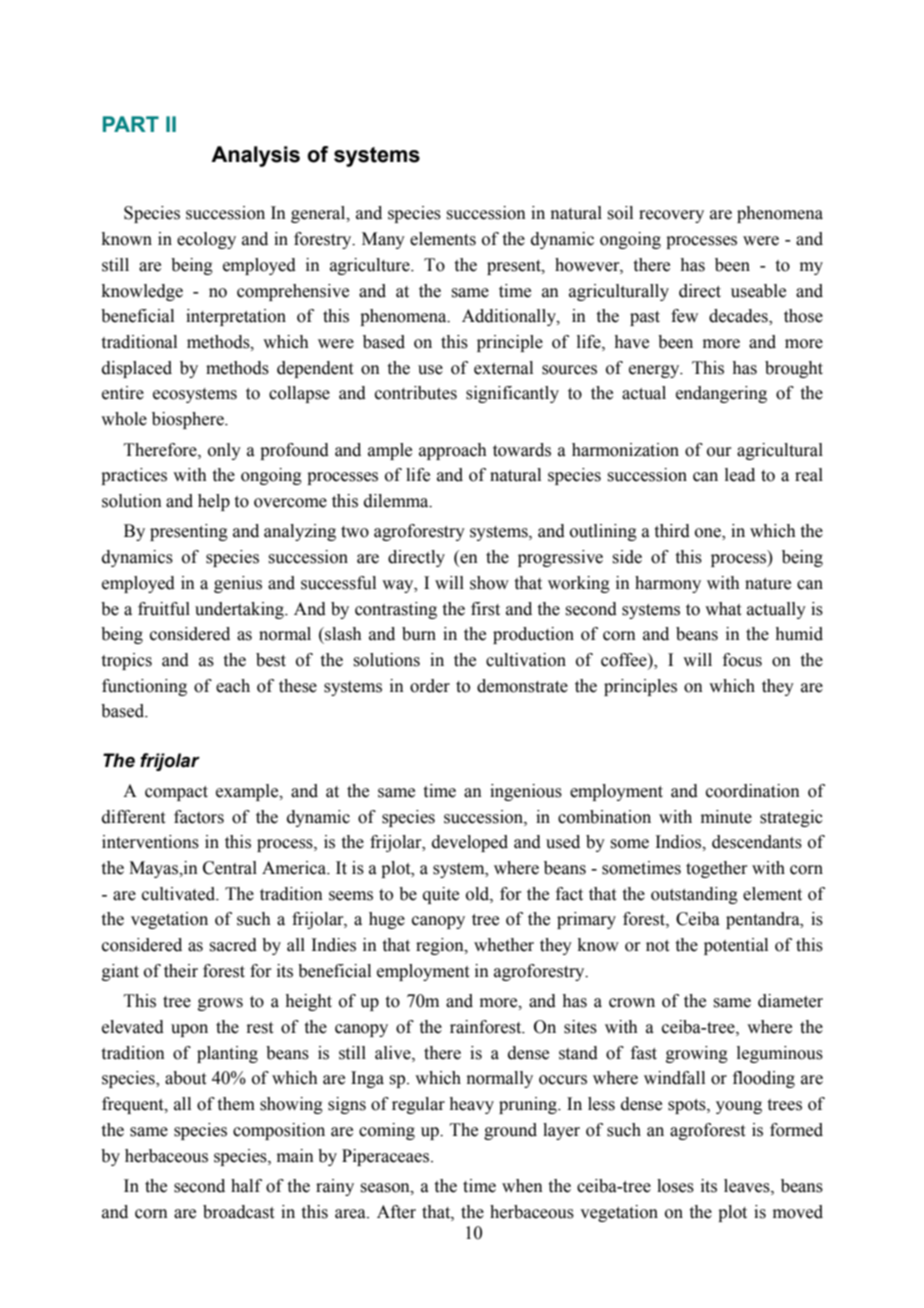  I want to click on recovery, so click(671, 216).
